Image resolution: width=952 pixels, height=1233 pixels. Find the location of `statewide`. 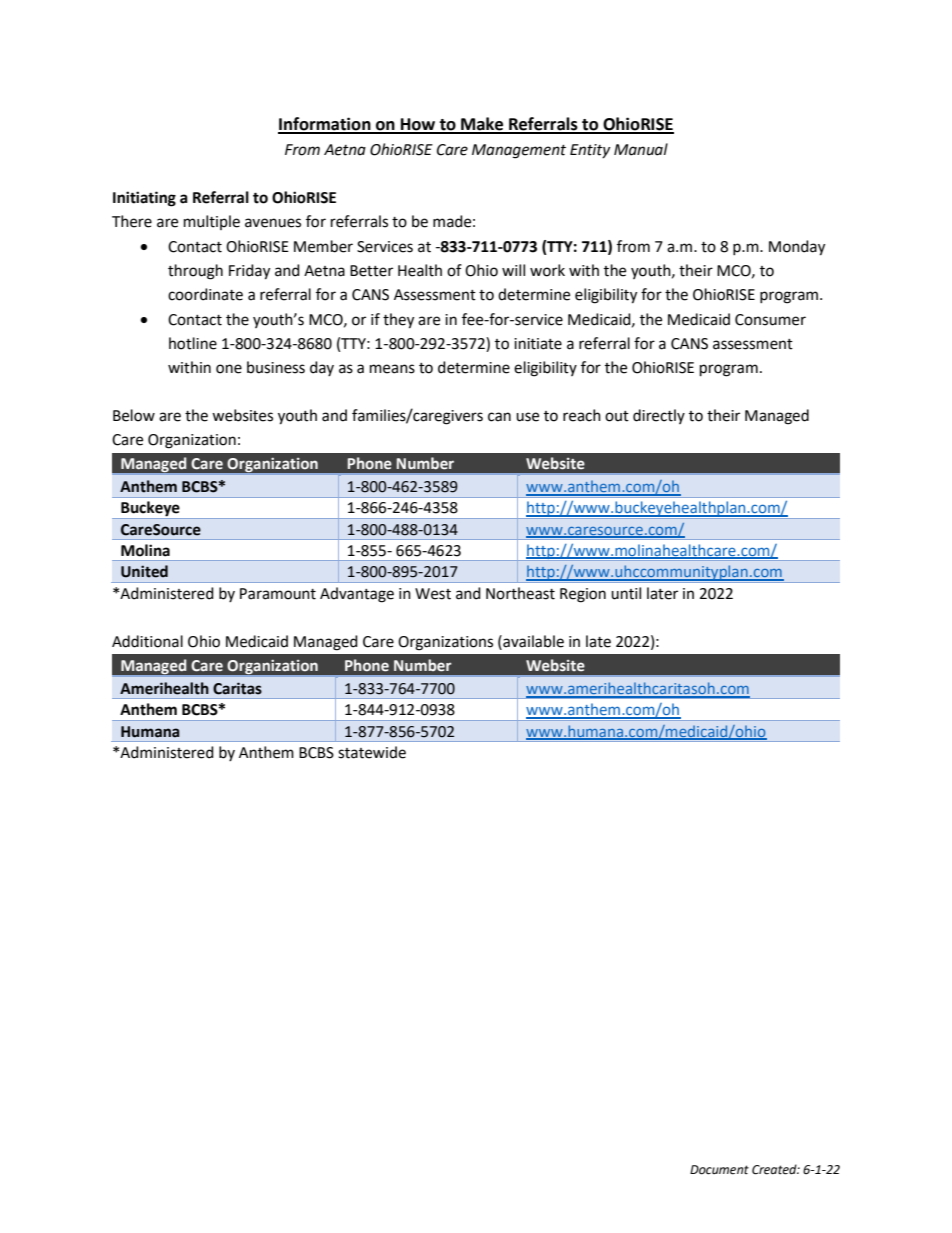

statewide is located at coordinates (372, 752).
